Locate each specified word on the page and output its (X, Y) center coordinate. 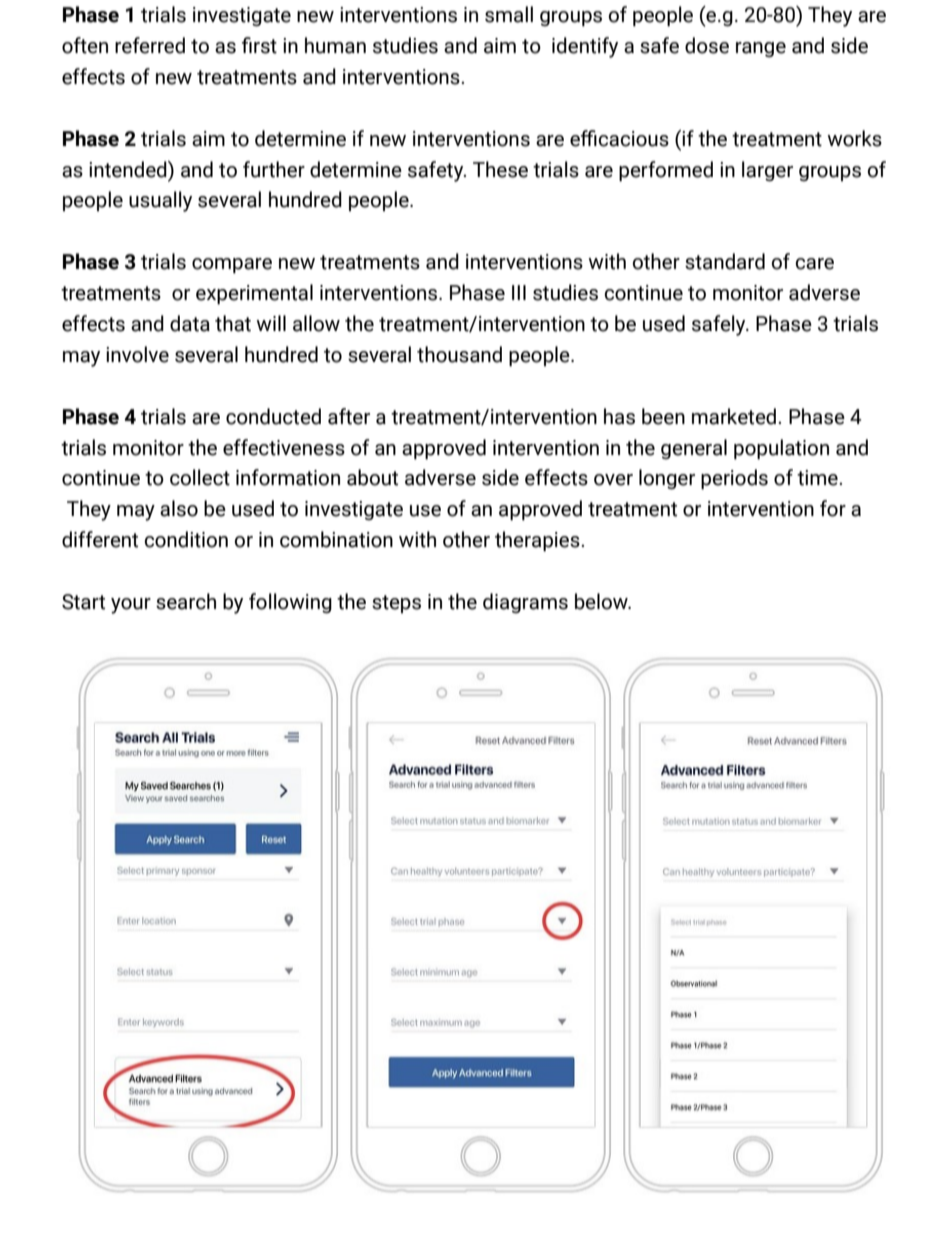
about (372, 477)
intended (129, 169)
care (814, 264)
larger (767, 171)
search (186, 601)
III (519, 292)
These (500, 169)
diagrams (525, 603)
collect (200, 477)
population (781, 449)
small (509, 14)
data (190, 323)
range (761, 49)
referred (150, 45)
